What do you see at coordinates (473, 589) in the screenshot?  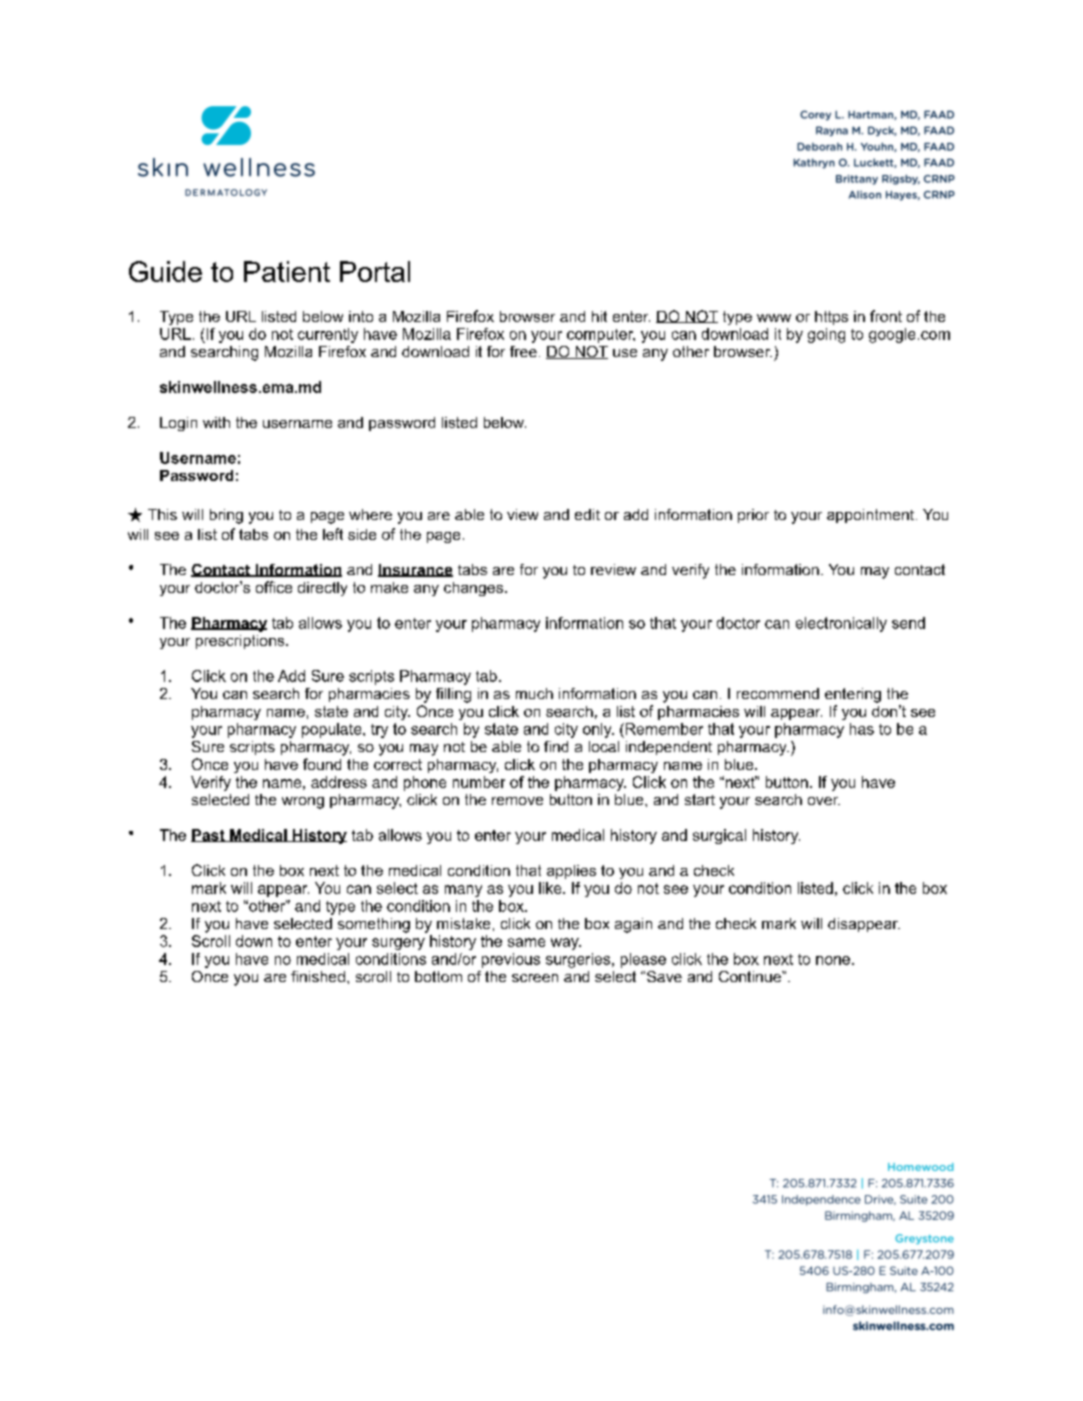 I see `changes` at bounding box center [473, 589].
